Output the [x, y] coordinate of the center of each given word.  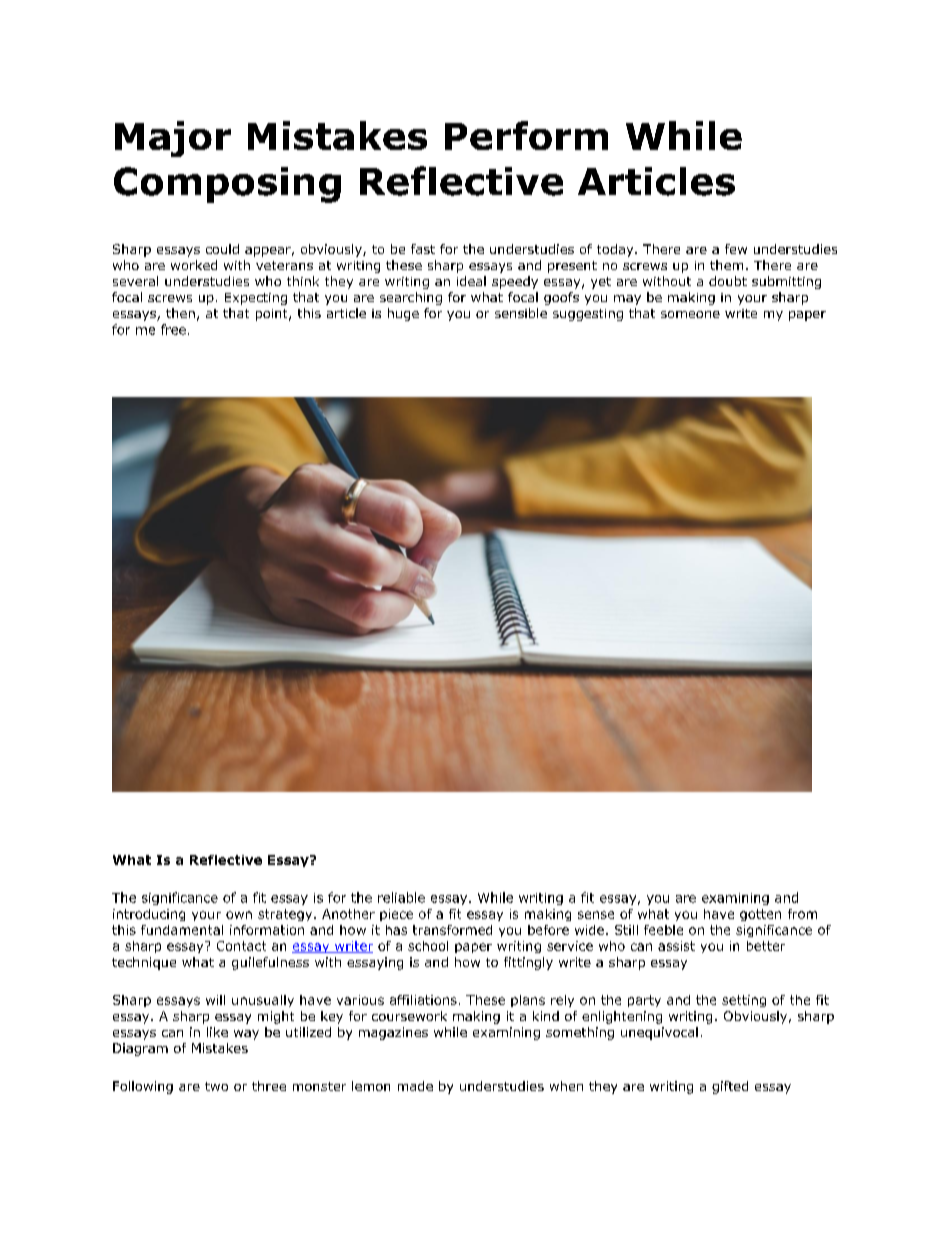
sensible [521, 313]
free [173, 329]
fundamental [182, 930]
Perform [526, 135]
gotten [760, 915]
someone [690, 314]
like [217, 1032]
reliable [401, 897]
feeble [663, 930]
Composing [227, 185]
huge [403, 314]
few [736, 249]
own [239, 915]
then [180, 313]
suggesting [588, 315]
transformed [452, 930]
